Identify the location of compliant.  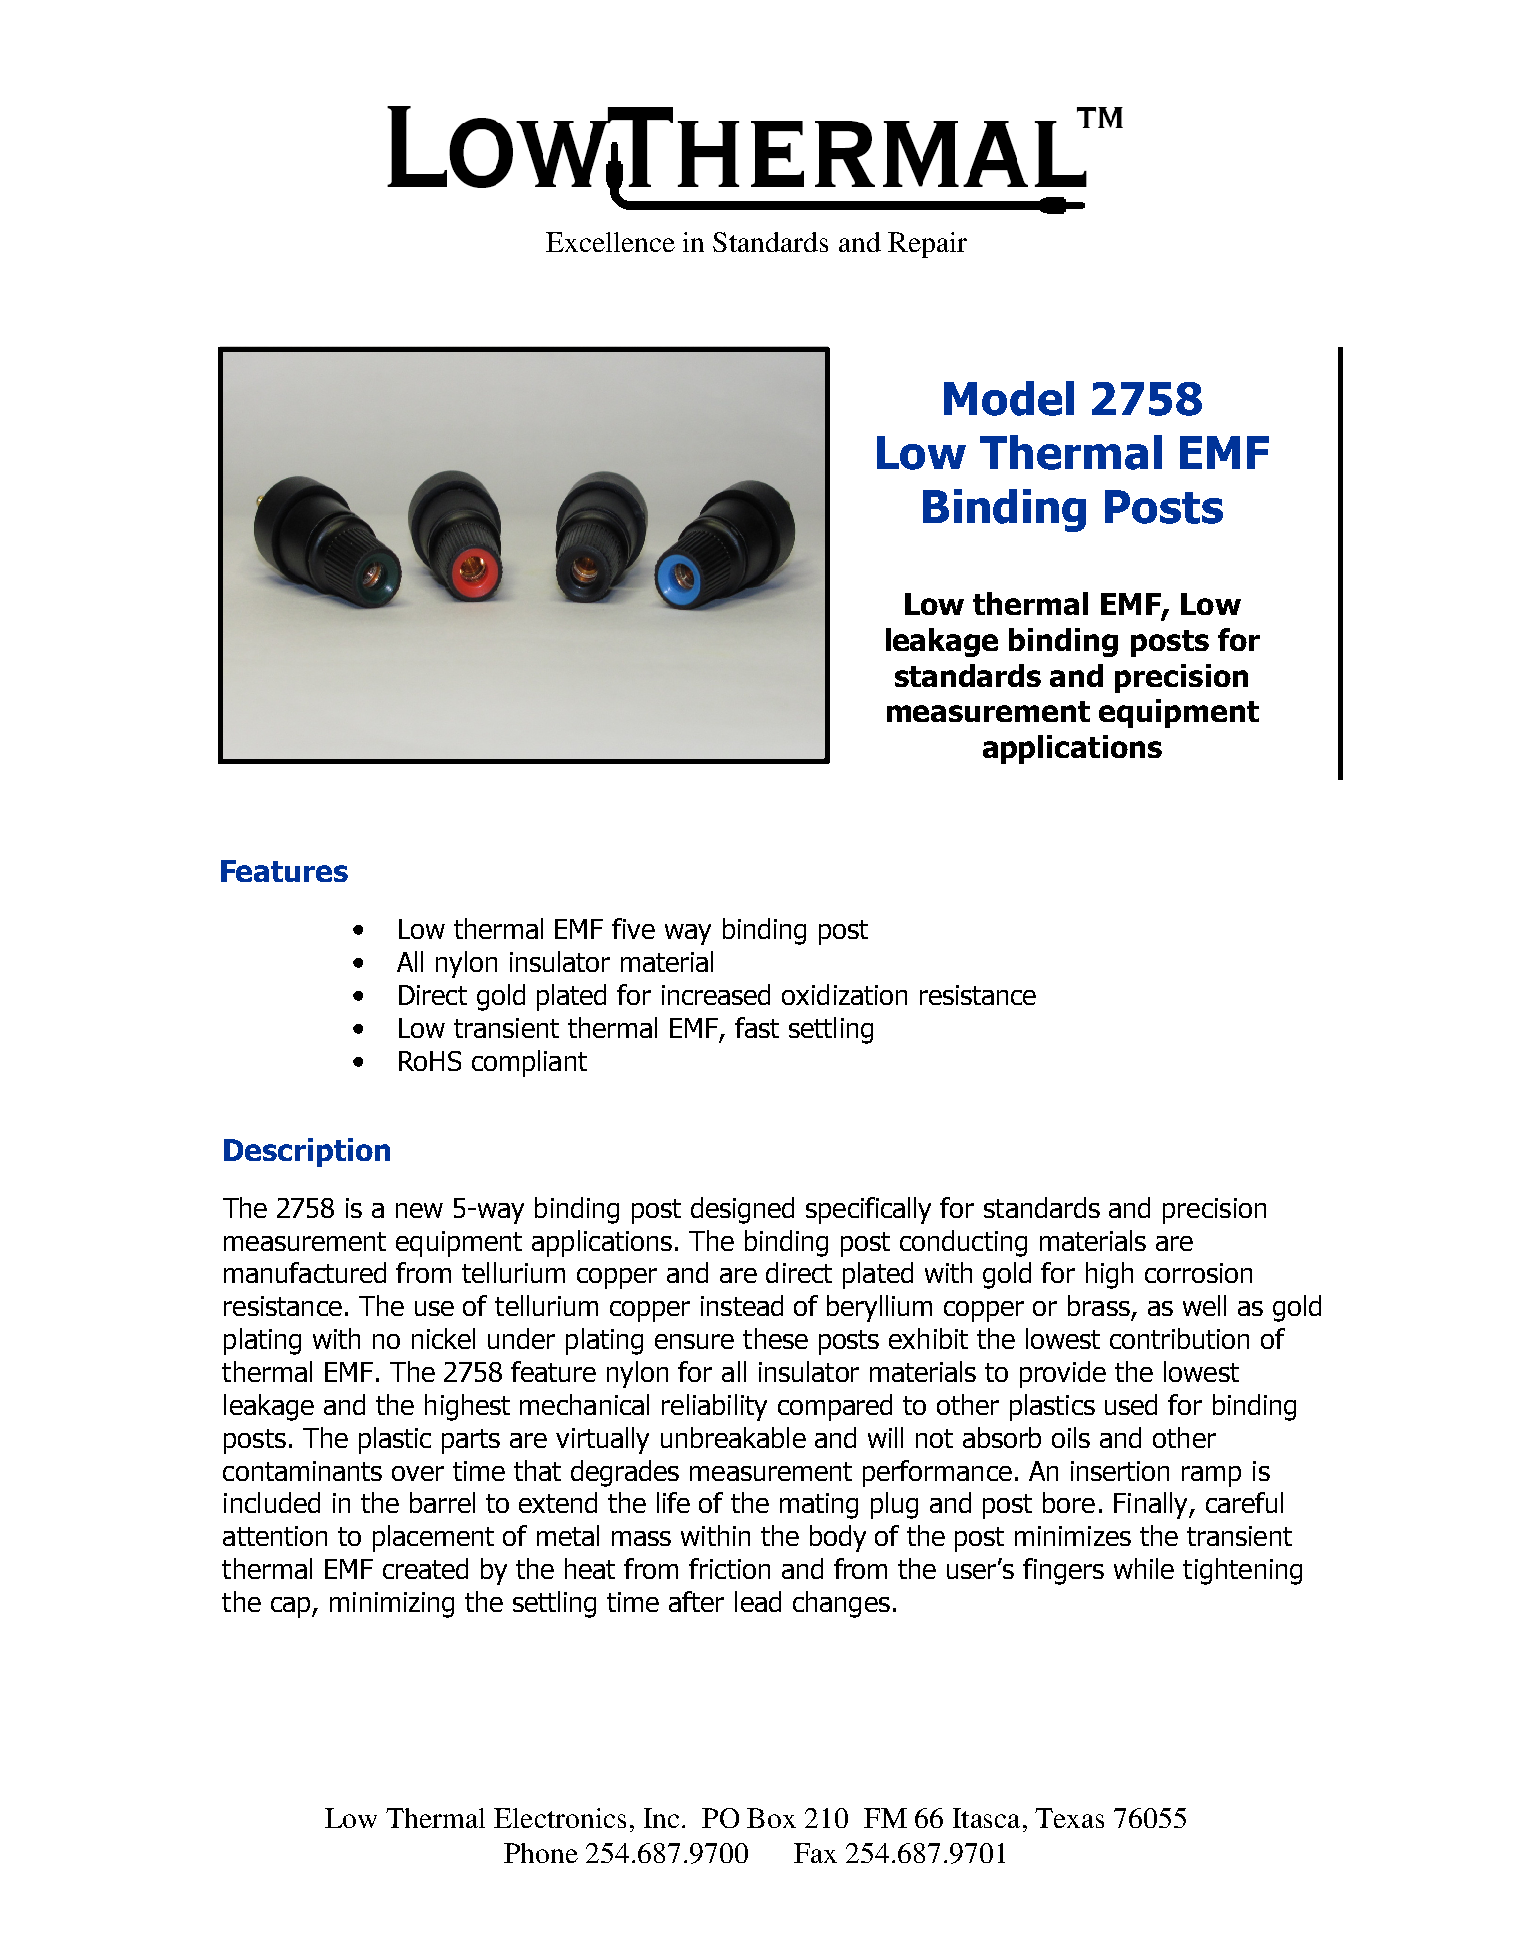
(529, 1063).
